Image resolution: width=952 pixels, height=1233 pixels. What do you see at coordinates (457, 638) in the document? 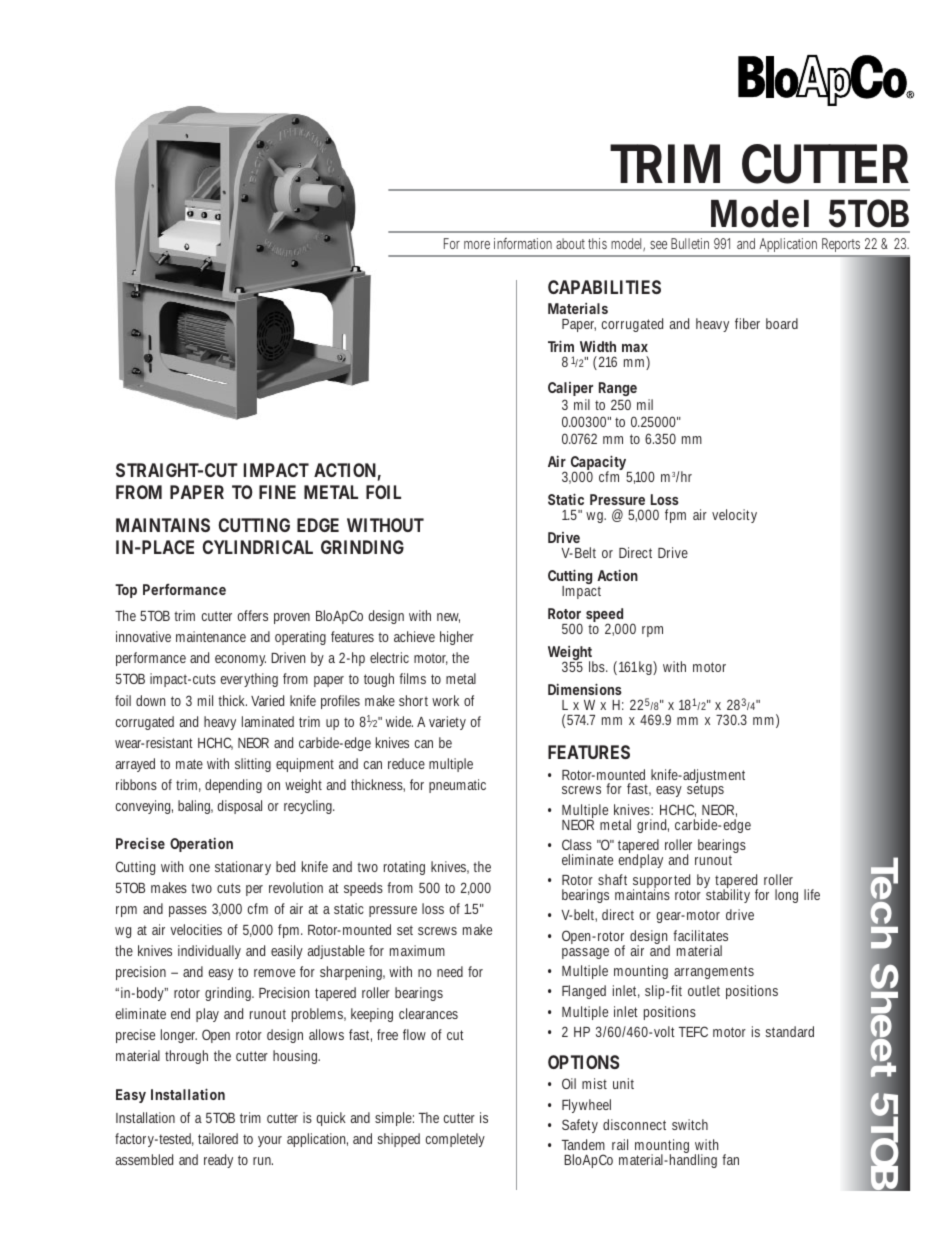
I see `higher` at bounding box center [457, 638].
